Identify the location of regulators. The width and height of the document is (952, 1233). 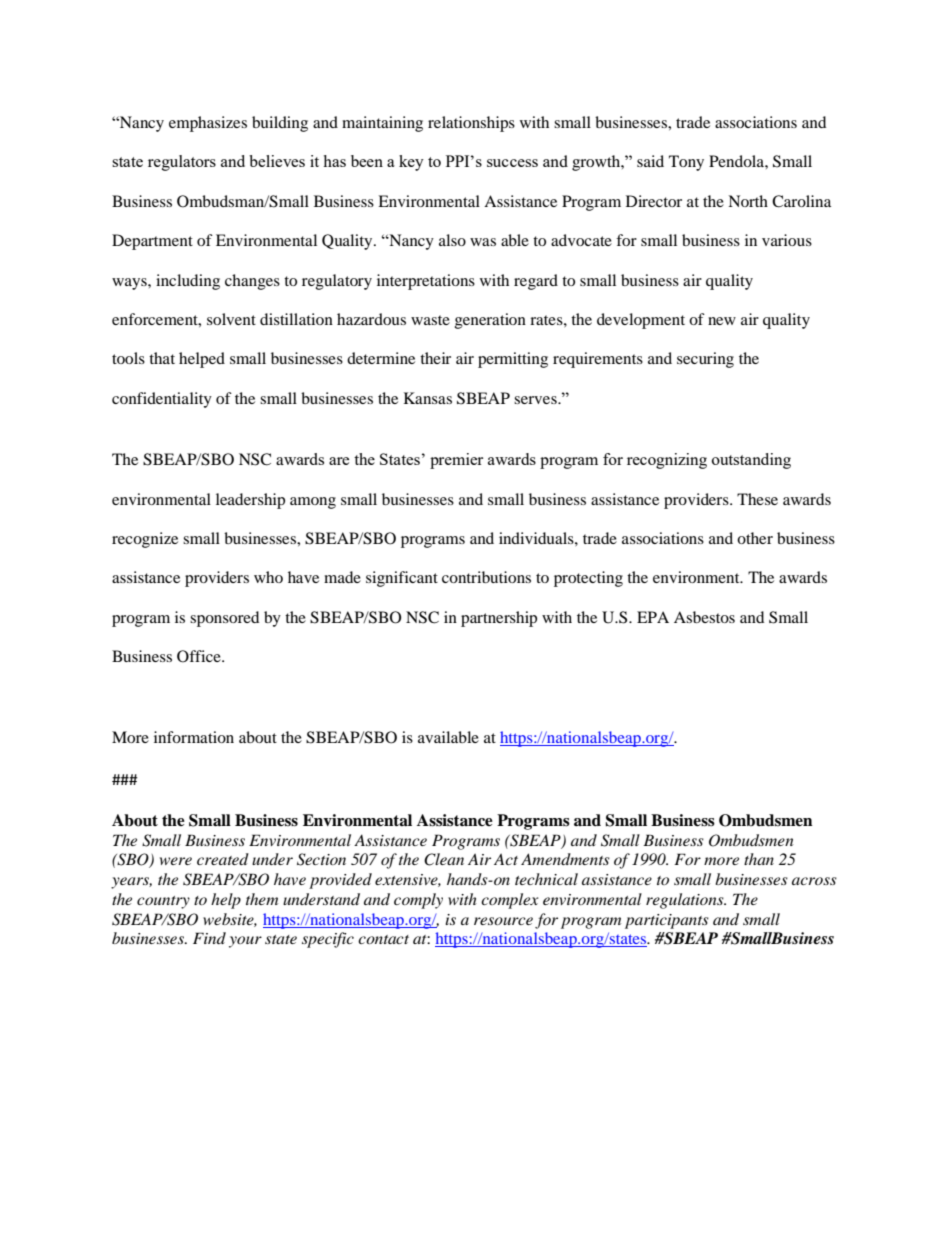
(182, 163).
